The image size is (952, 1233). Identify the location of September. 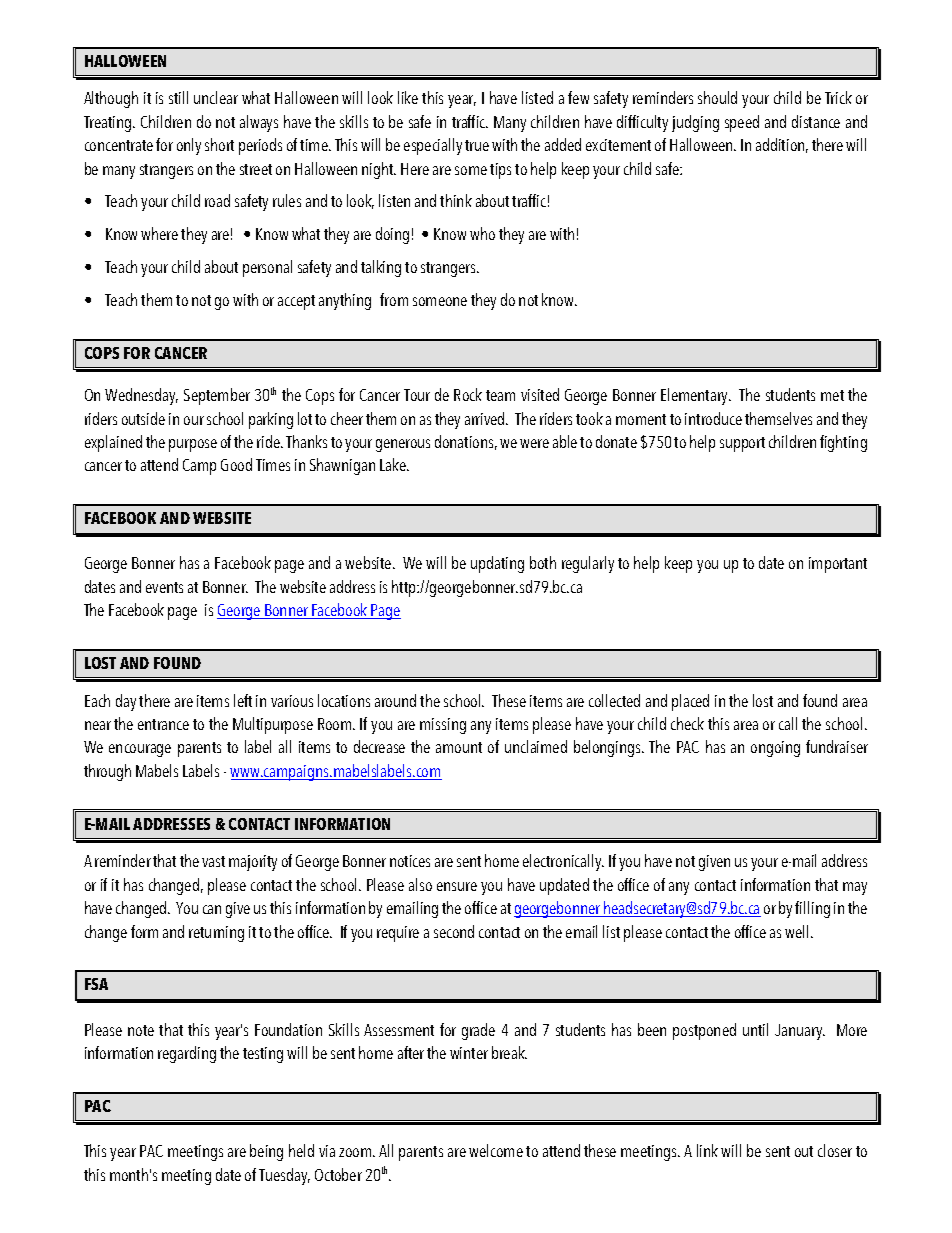
(217, 396).
